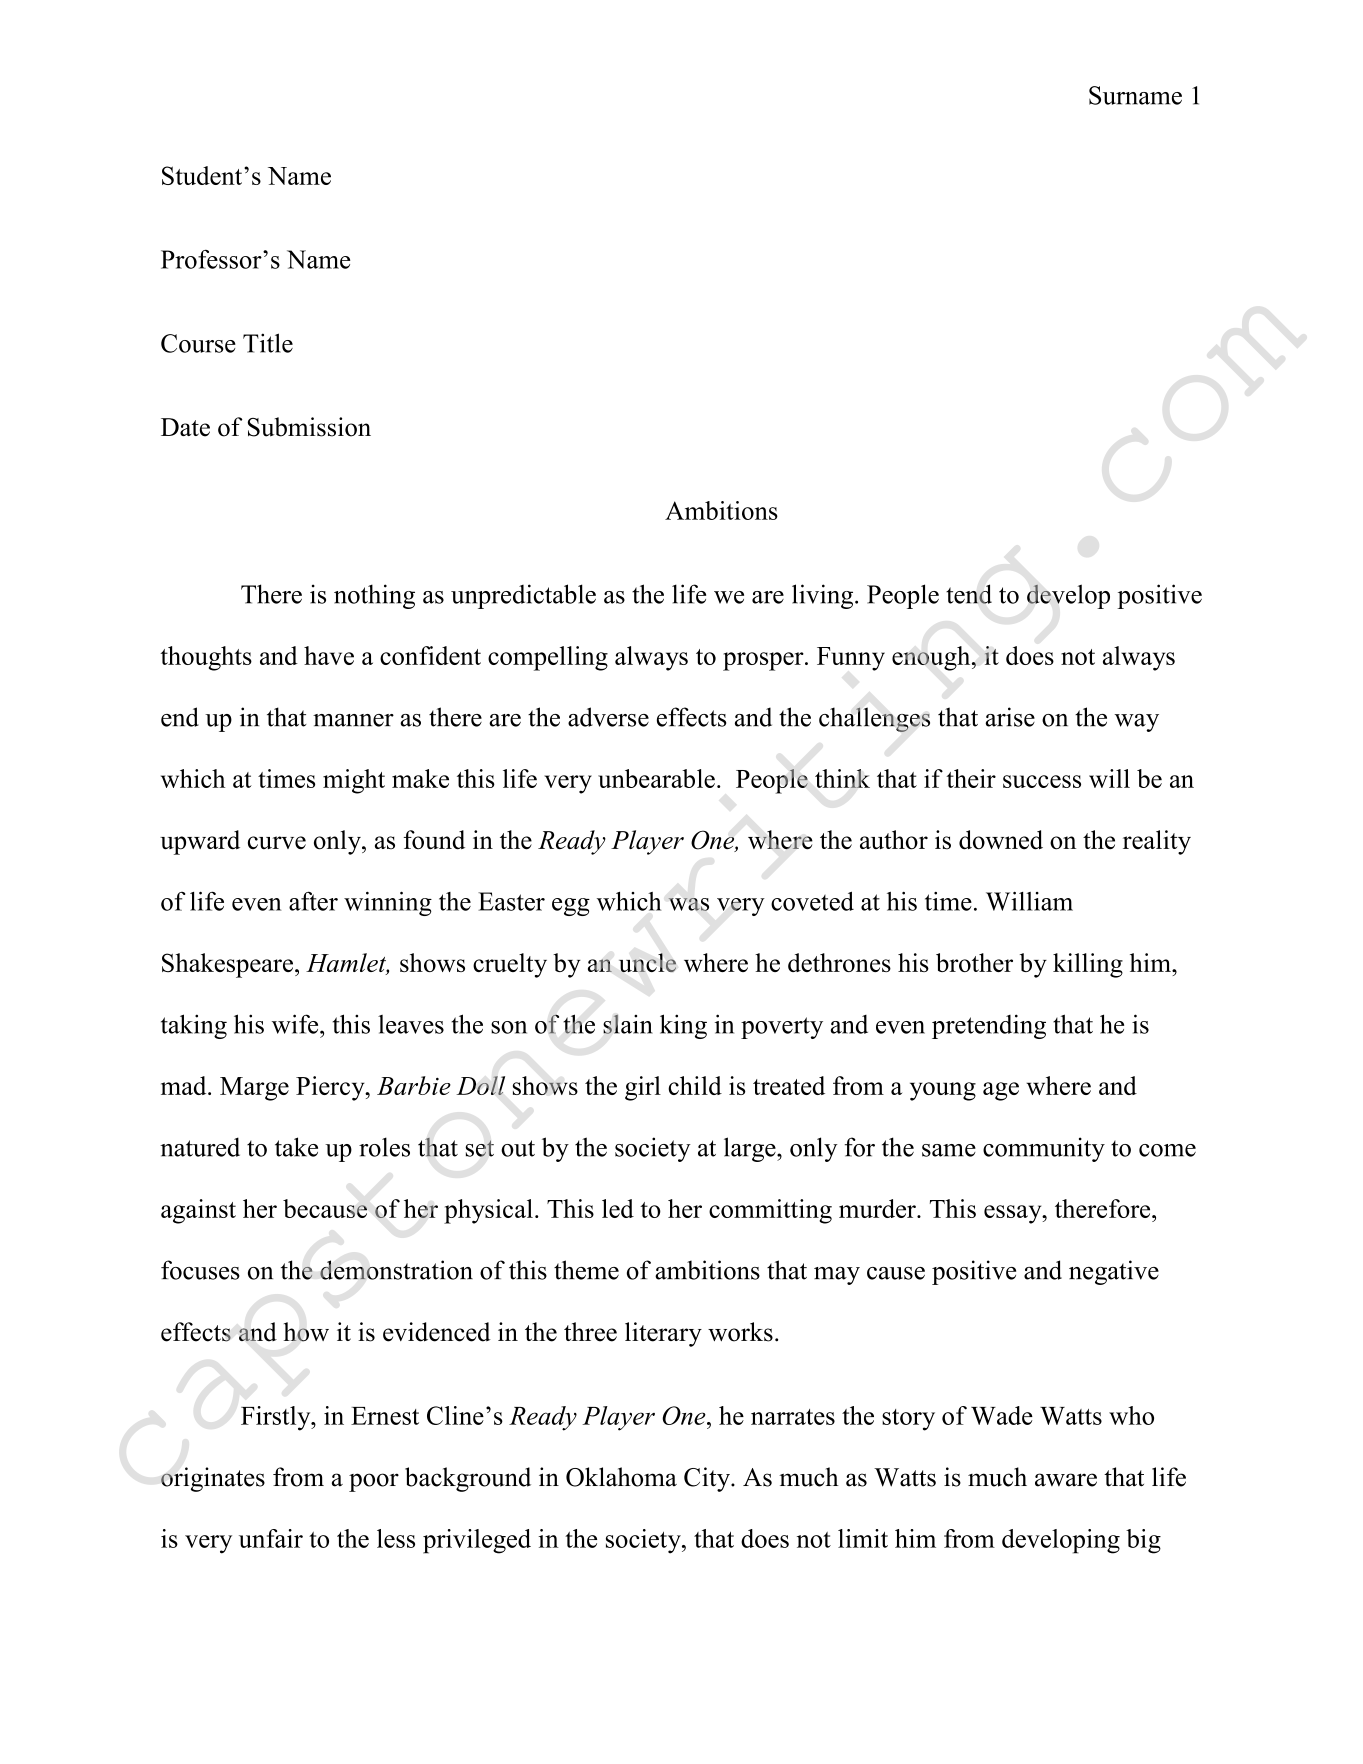 The width and height of the screenshot is (1363, 1764). Describe the element at coordinates (309, 427) in the screenshot. I see `Submission` at that location.
